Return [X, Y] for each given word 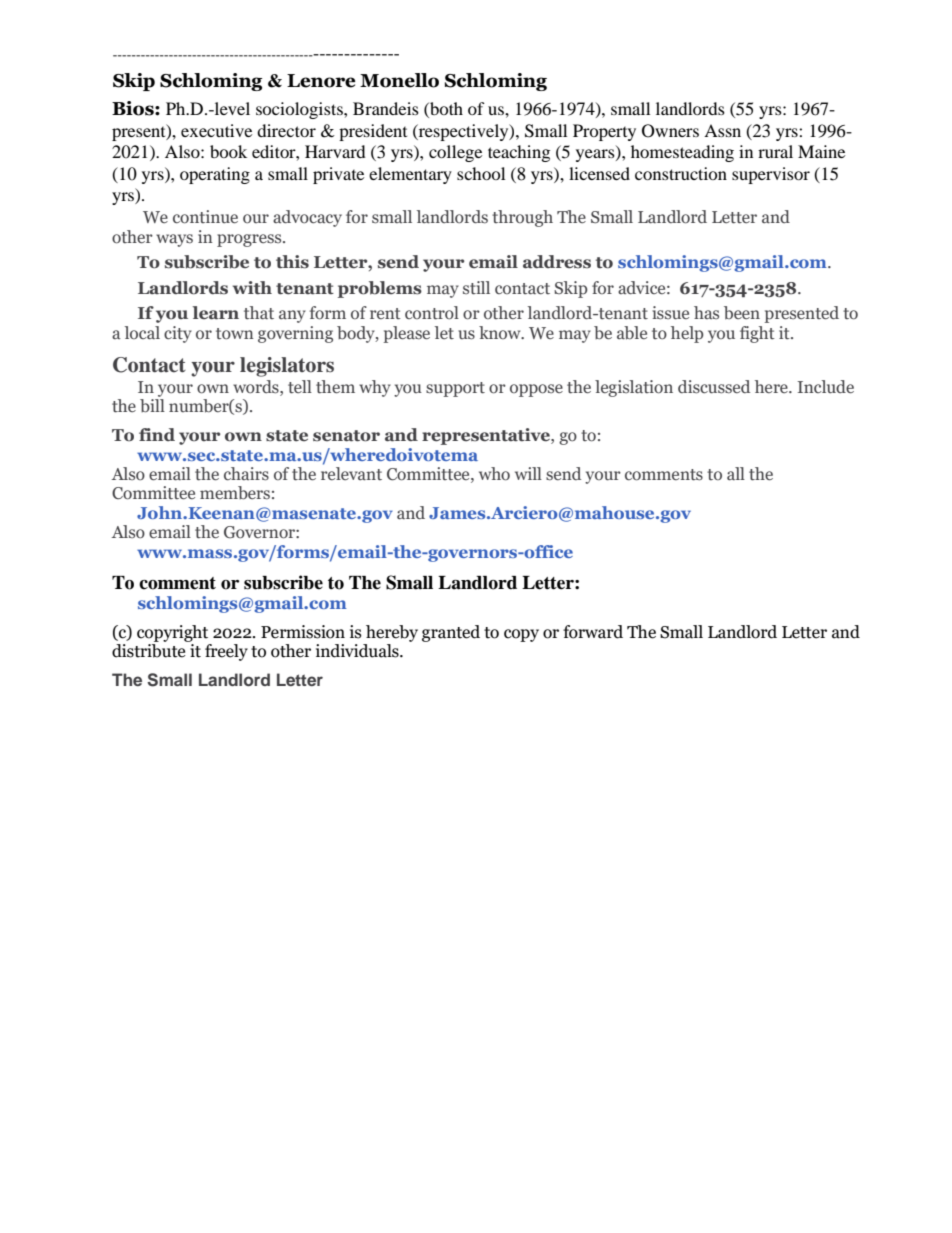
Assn [722, 130]
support [455, 389]
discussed [714, 387]
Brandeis [386, 108]
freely [226, 652]
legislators [287, 367]
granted [451, 633]
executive [216, 130]
